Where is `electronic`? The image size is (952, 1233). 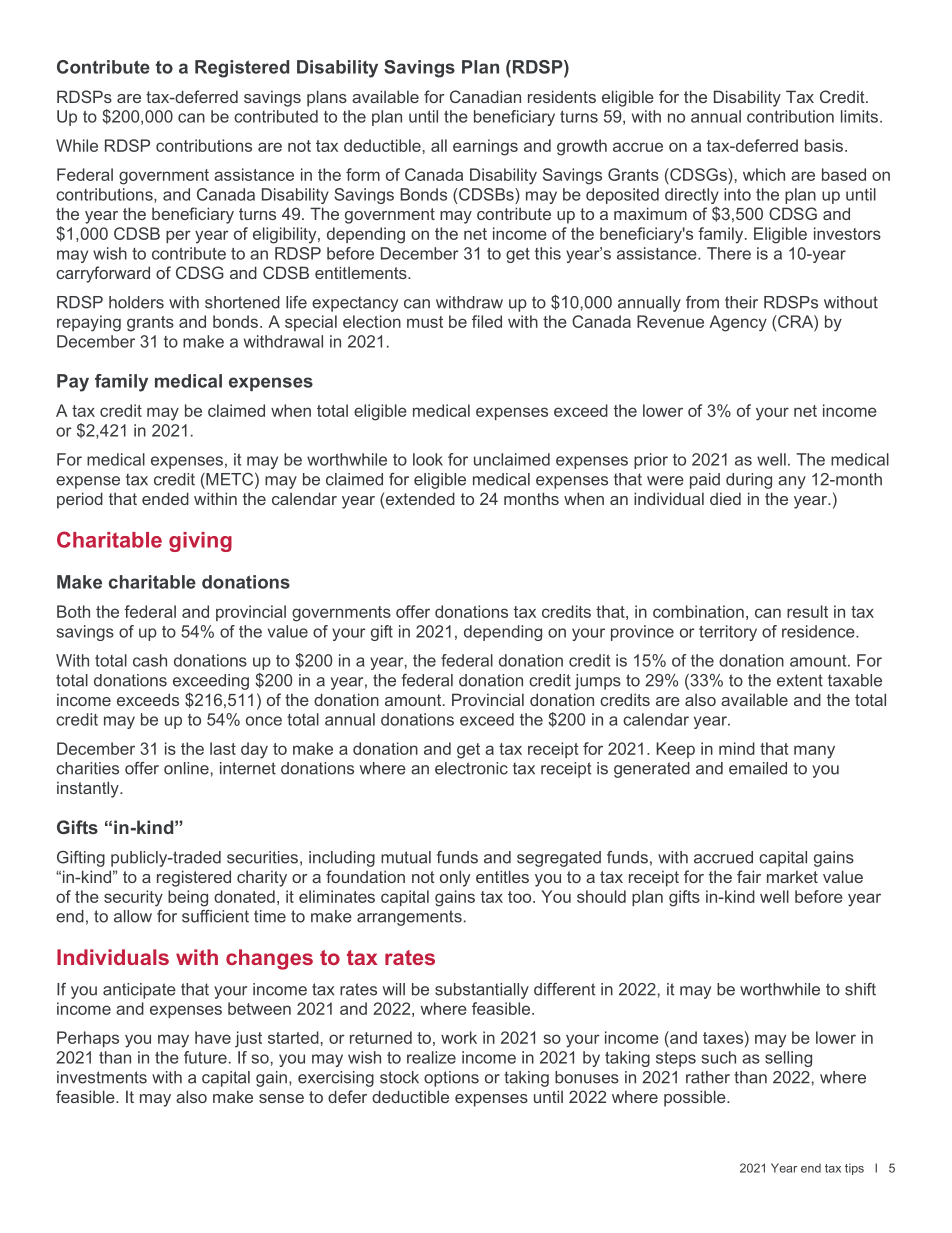 electronic is located at coordinates (471, 768).
